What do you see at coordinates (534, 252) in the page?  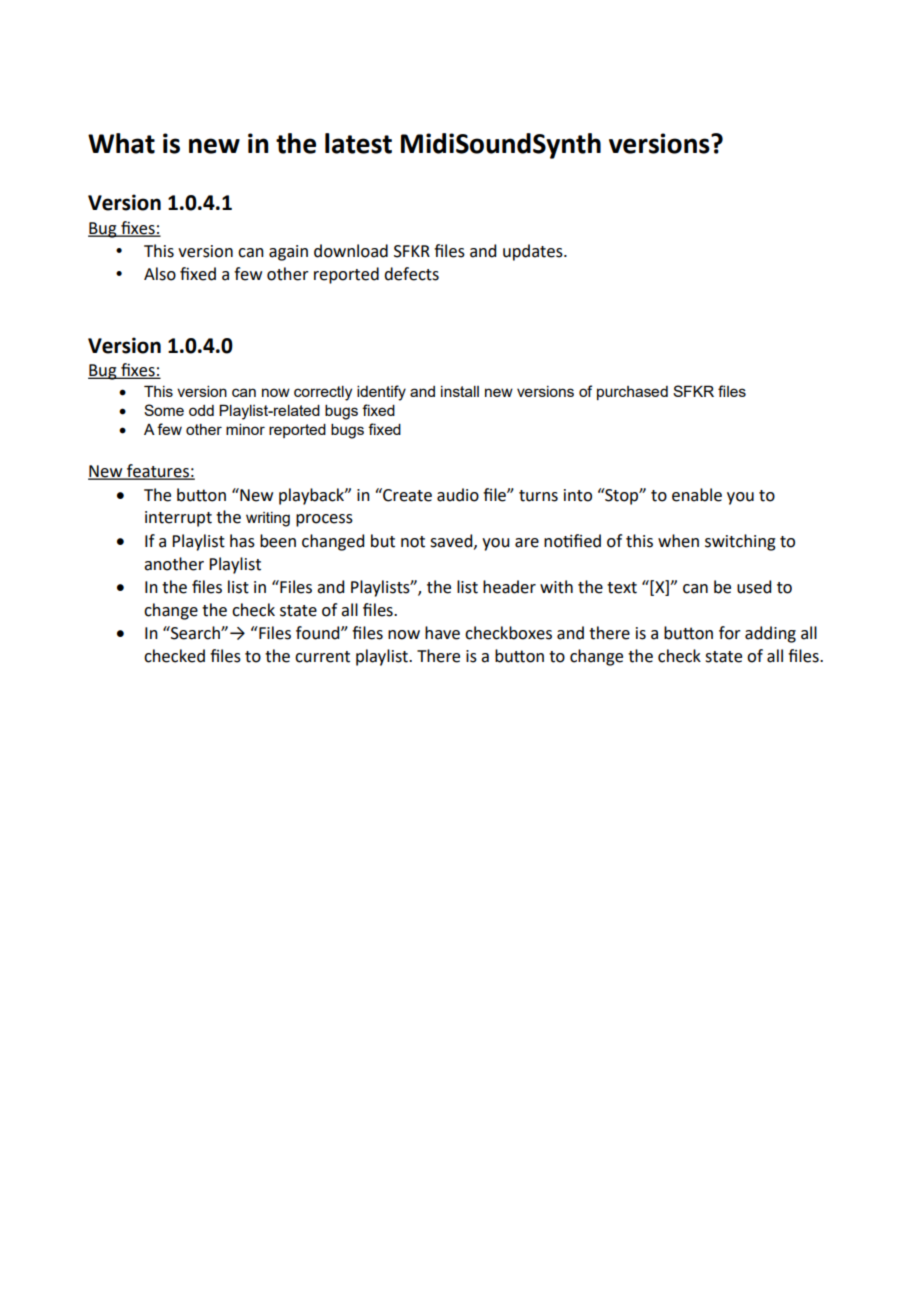 I see `updates` at bounding box center [534, 252].
